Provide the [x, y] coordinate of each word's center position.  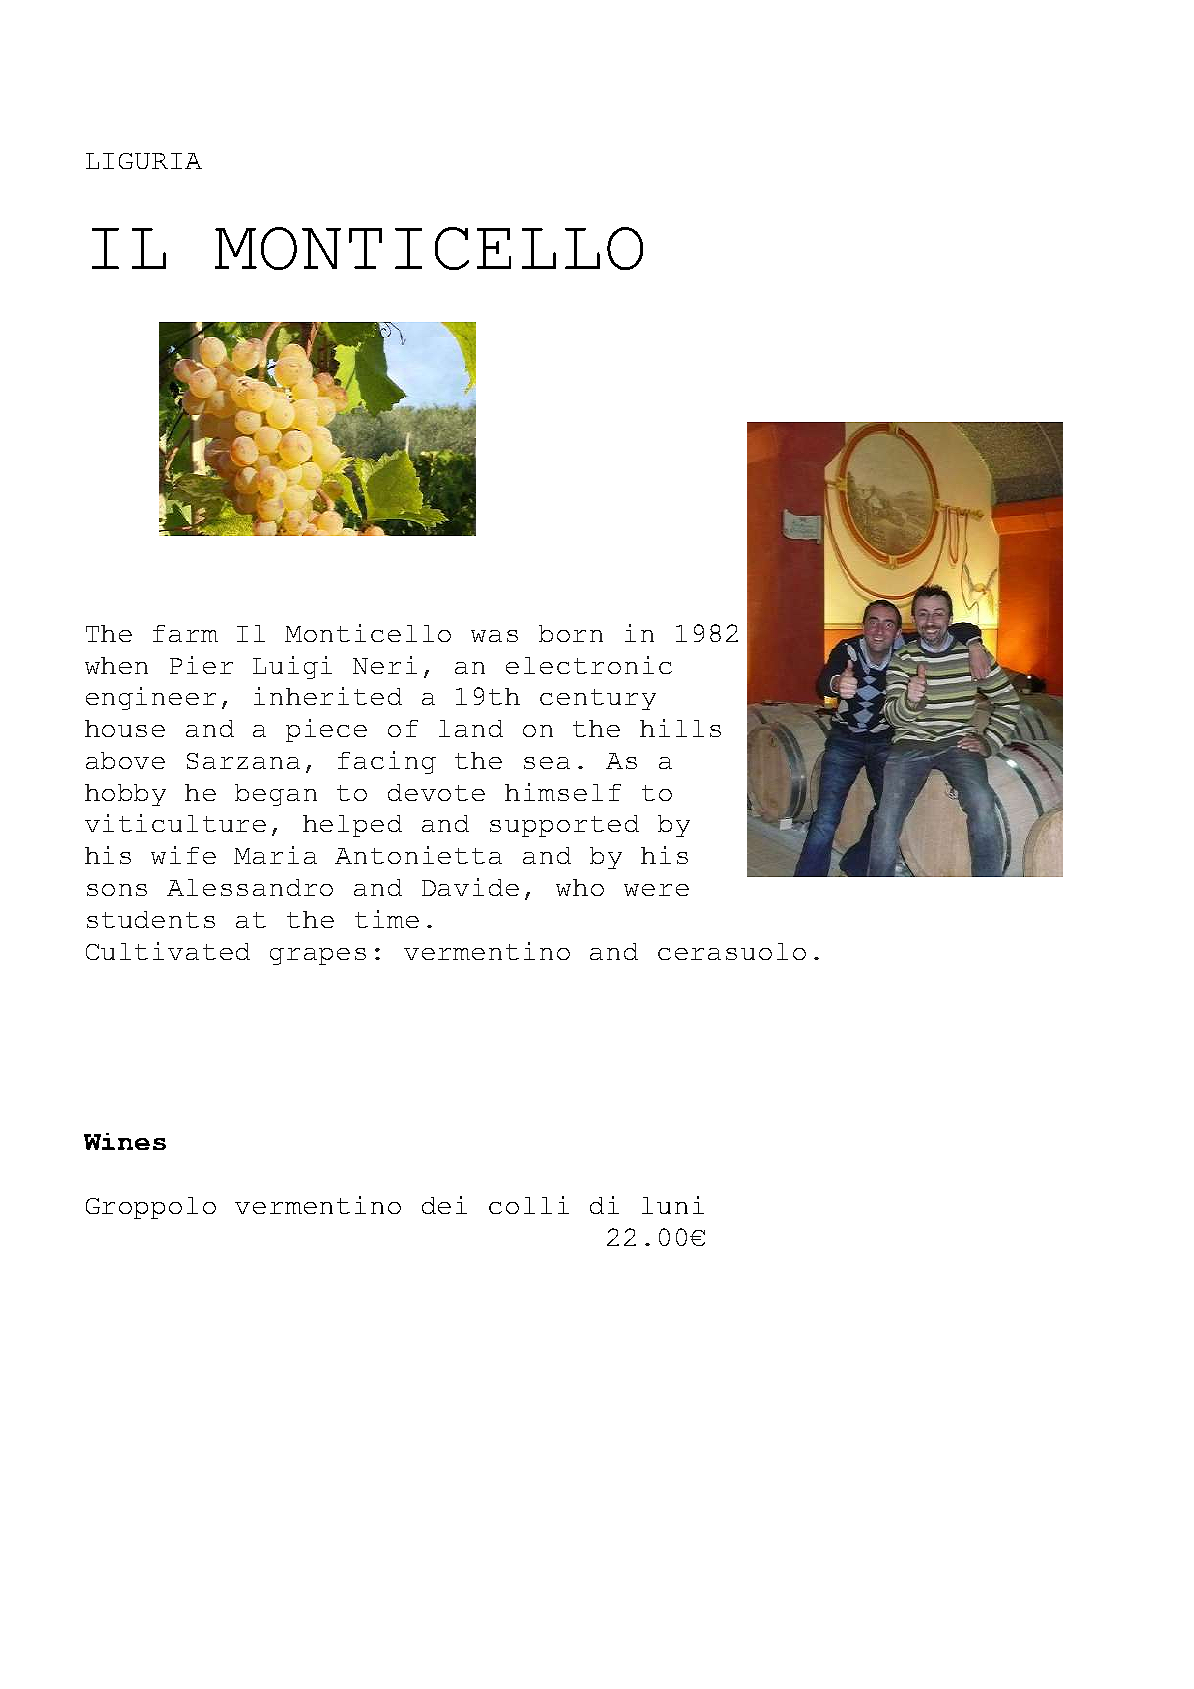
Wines [125, 1141]
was [494, 636]
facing [387, 762]
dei [444, 1205]
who [580, 887]
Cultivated [168, 951]
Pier [201, 665]
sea [547, 763]
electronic [589, 665]
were [656, 890]
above [125, 760]
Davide [470, 887]
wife [183, 855]
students [151, 919]
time [387, 919]
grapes [318, 956]
